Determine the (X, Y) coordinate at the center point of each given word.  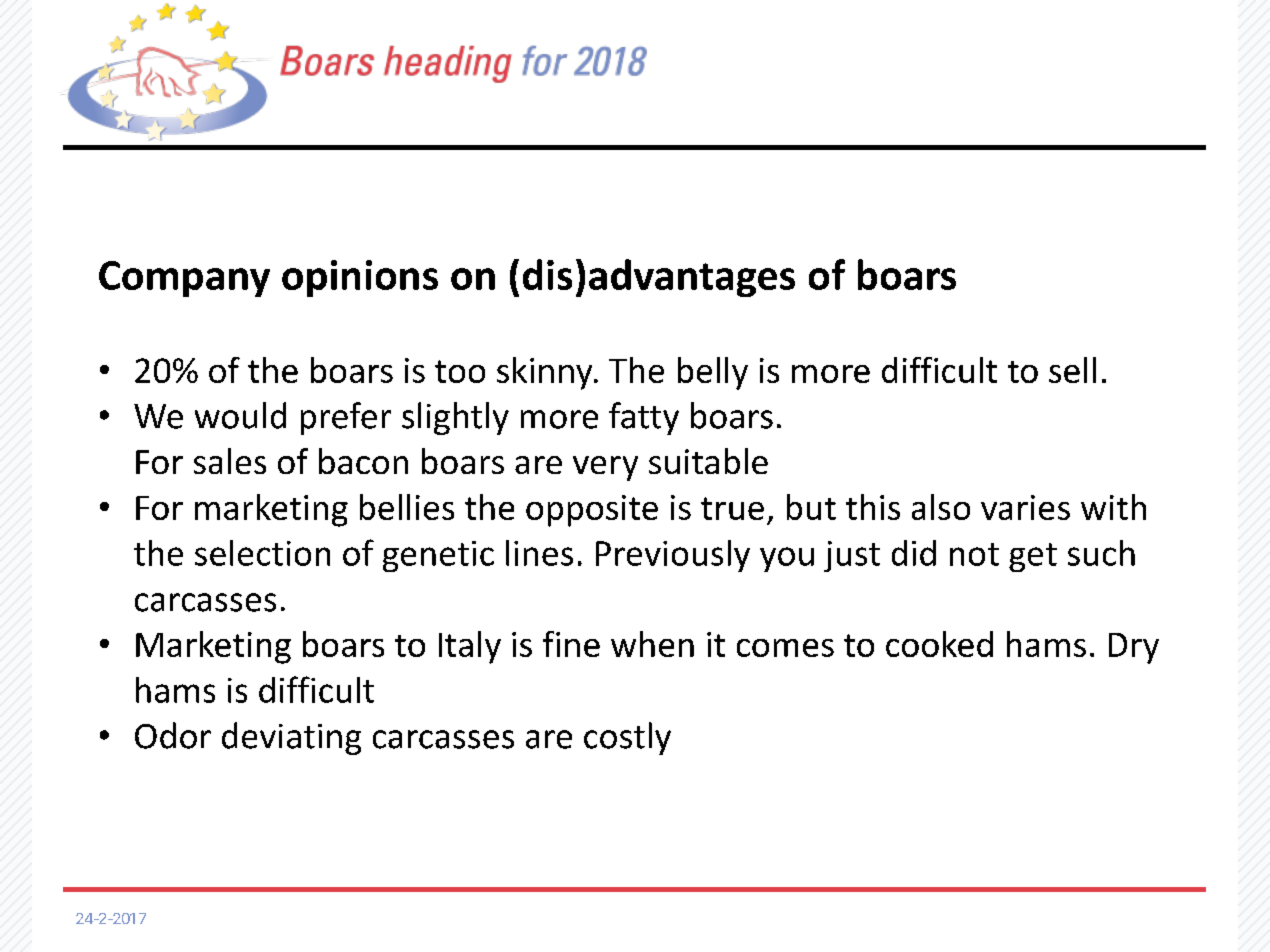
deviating (291, 738)
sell (1072, 370)
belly (713, 373)
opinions (360, 278)
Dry (1134, 648)
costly (627, 738)
